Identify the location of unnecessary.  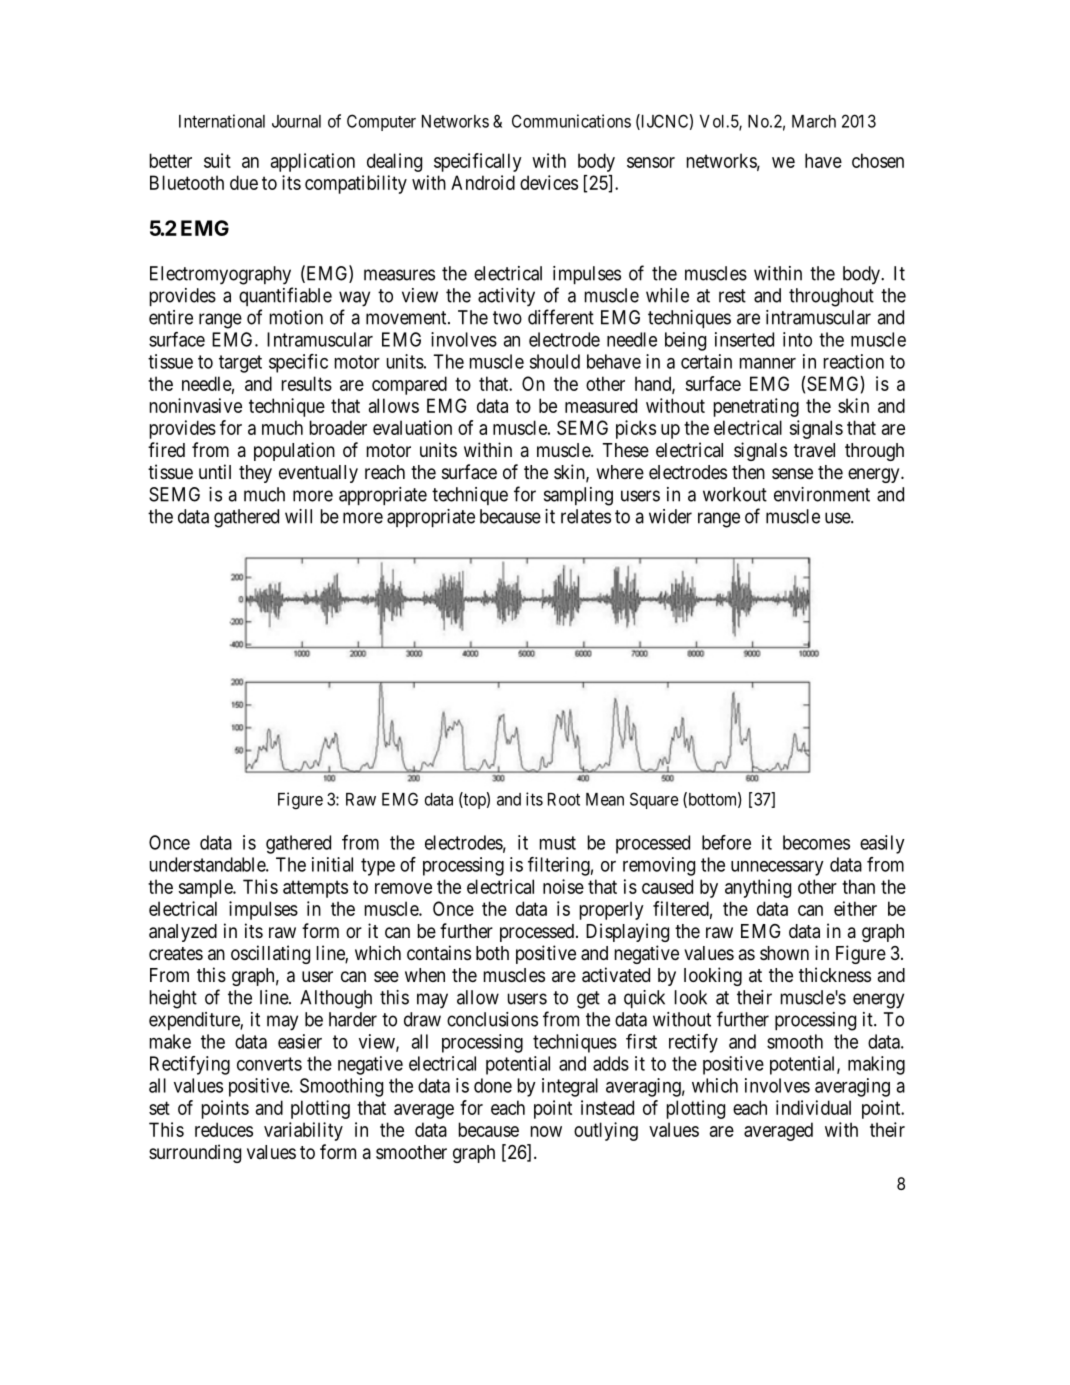
(777, 868).
